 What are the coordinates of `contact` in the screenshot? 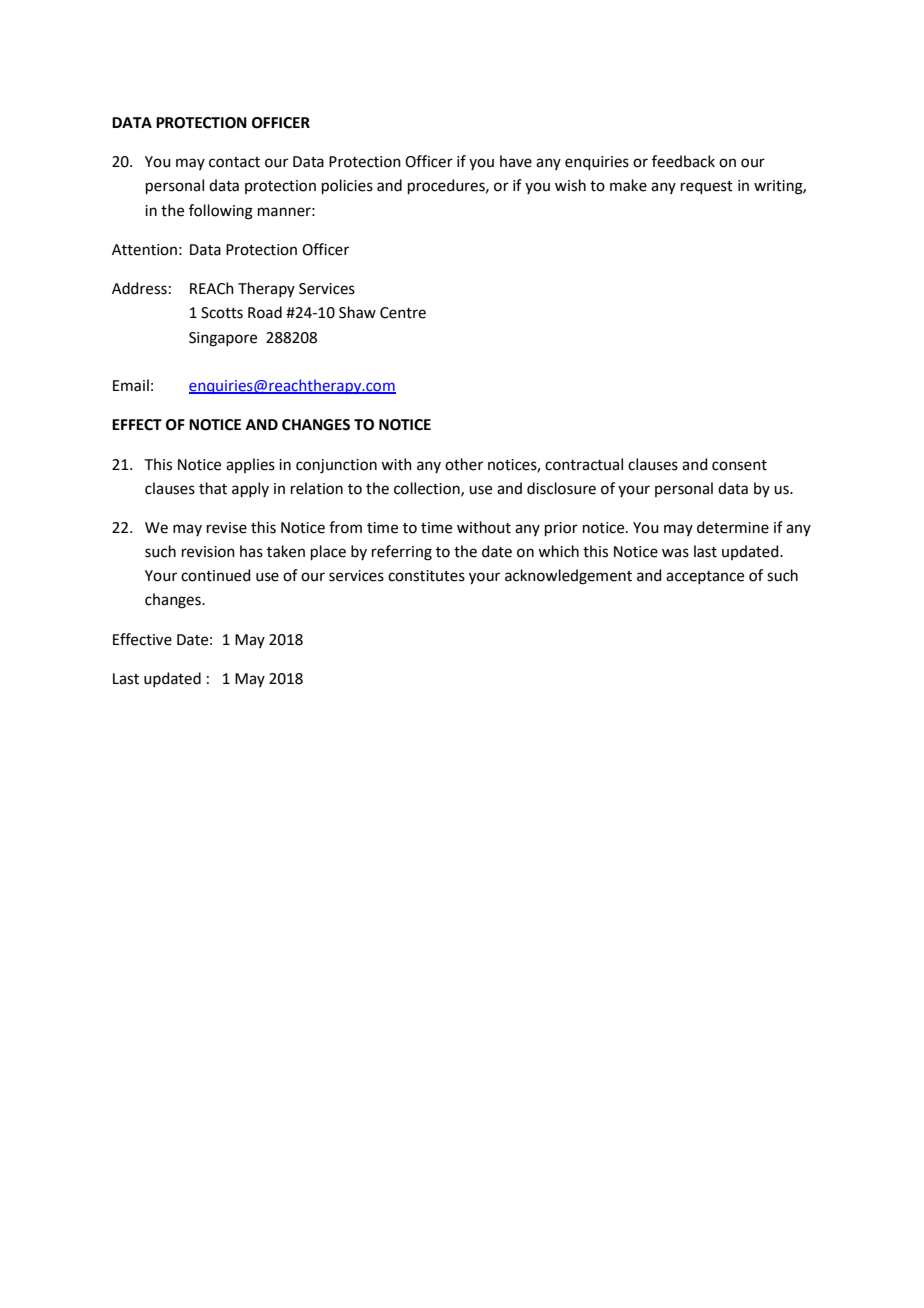 It's located at (234, 162).
